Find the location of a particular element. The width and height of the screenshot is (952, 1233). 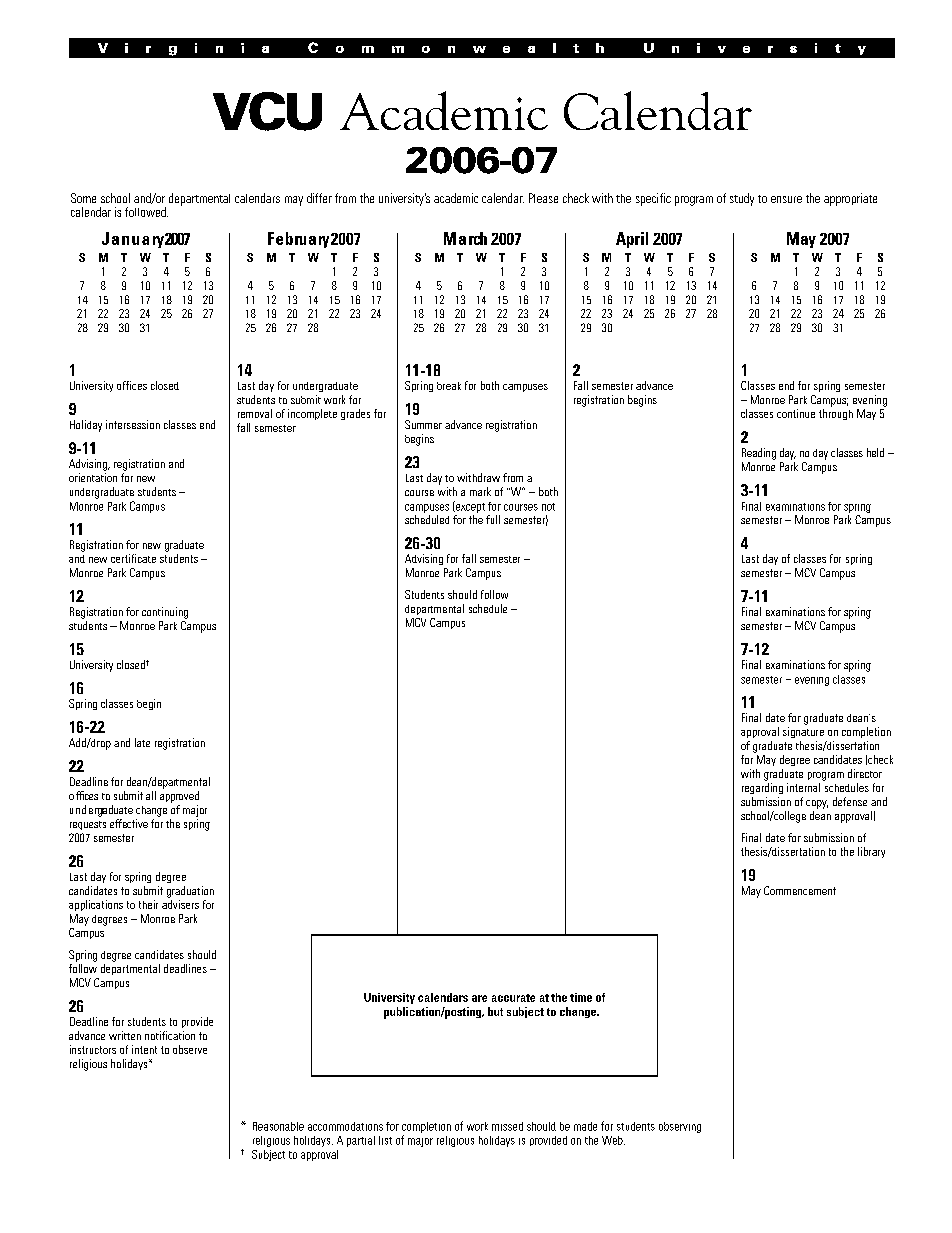

ensure is located at coordinates (786, 199).
